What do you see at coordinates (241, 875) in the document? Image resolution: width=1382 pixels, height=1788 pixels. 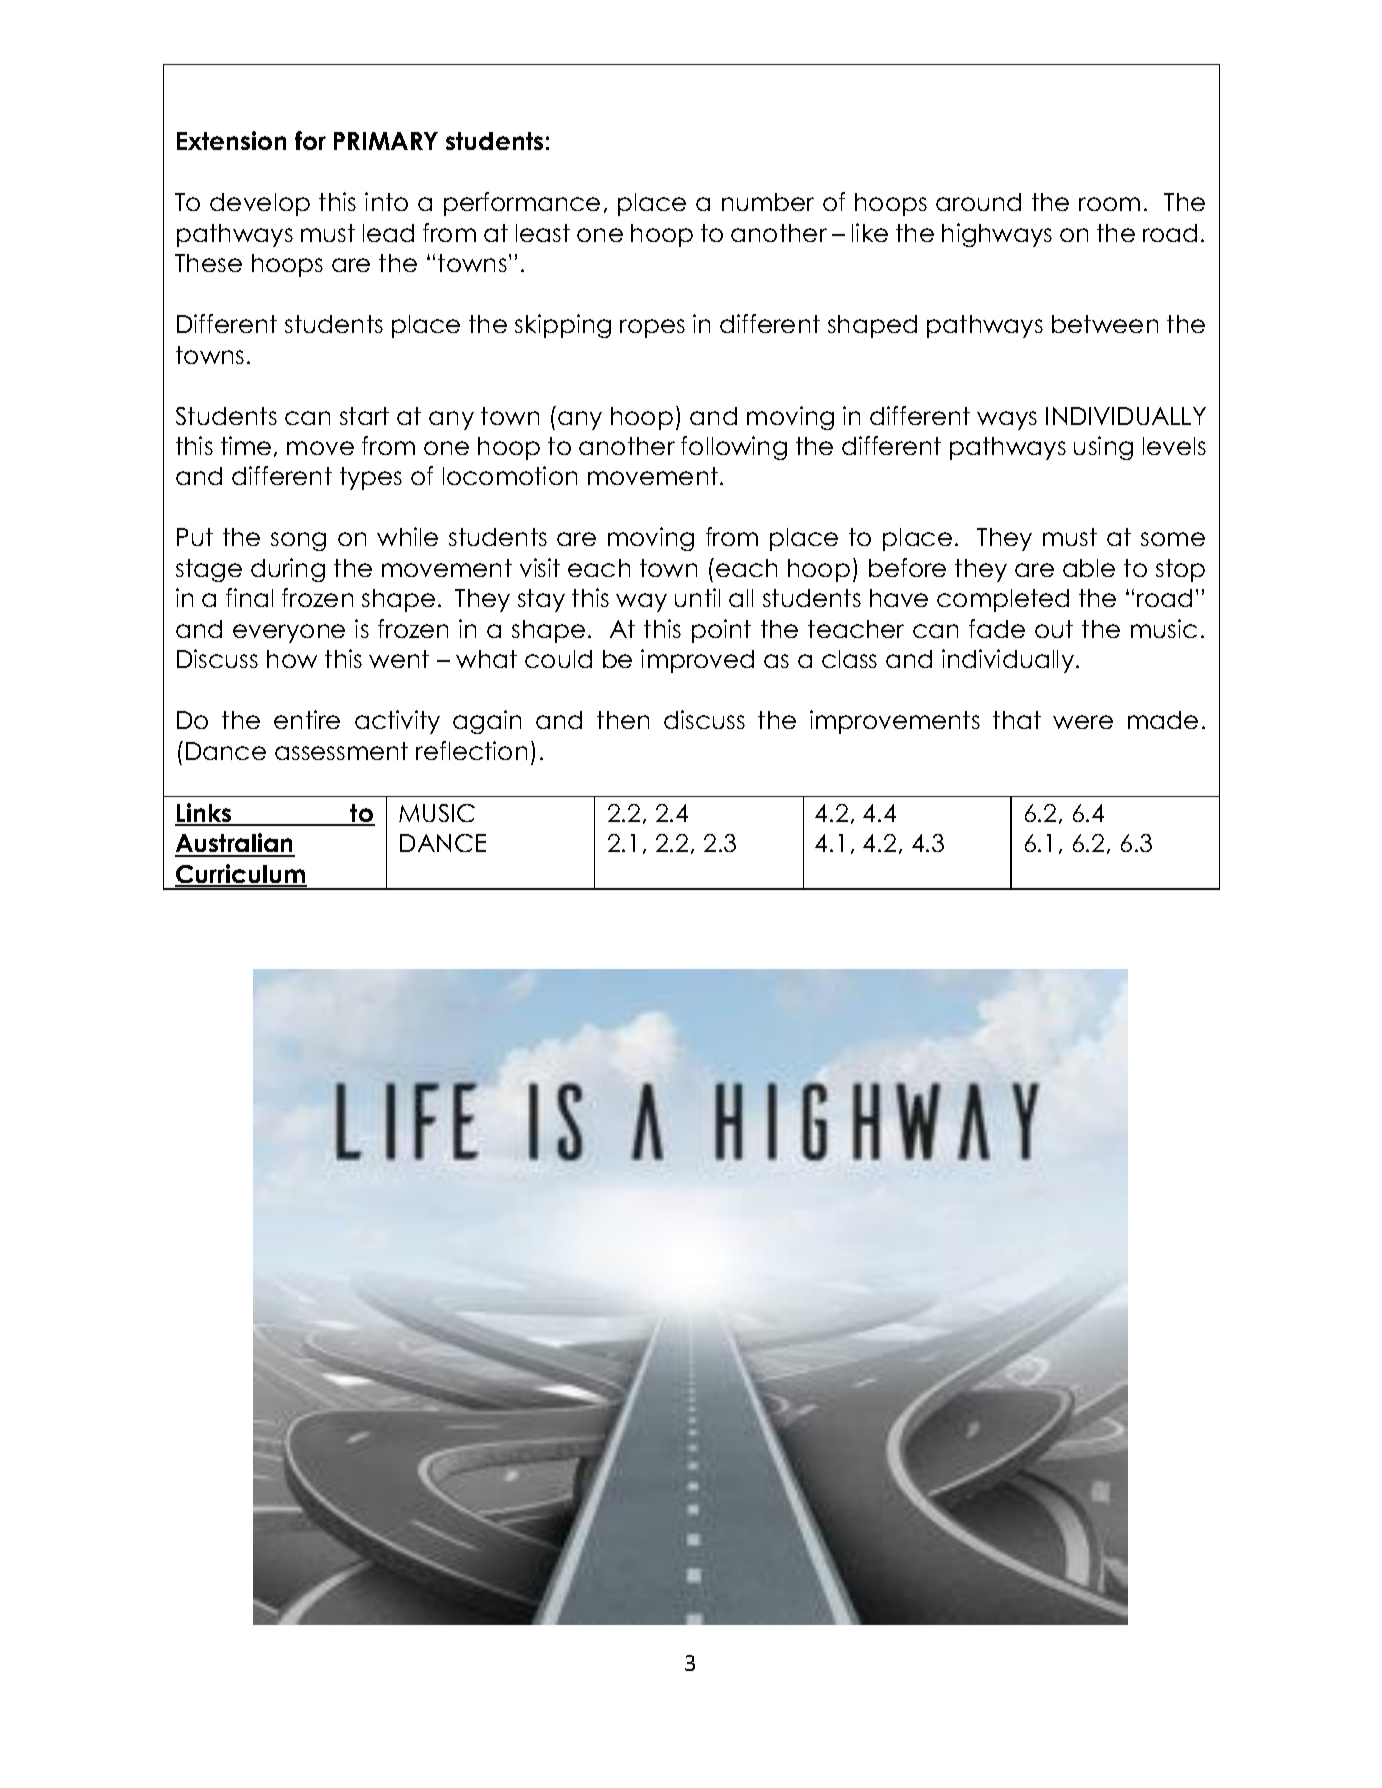 I see `Curriculum` at bounding box center [241, 875].
